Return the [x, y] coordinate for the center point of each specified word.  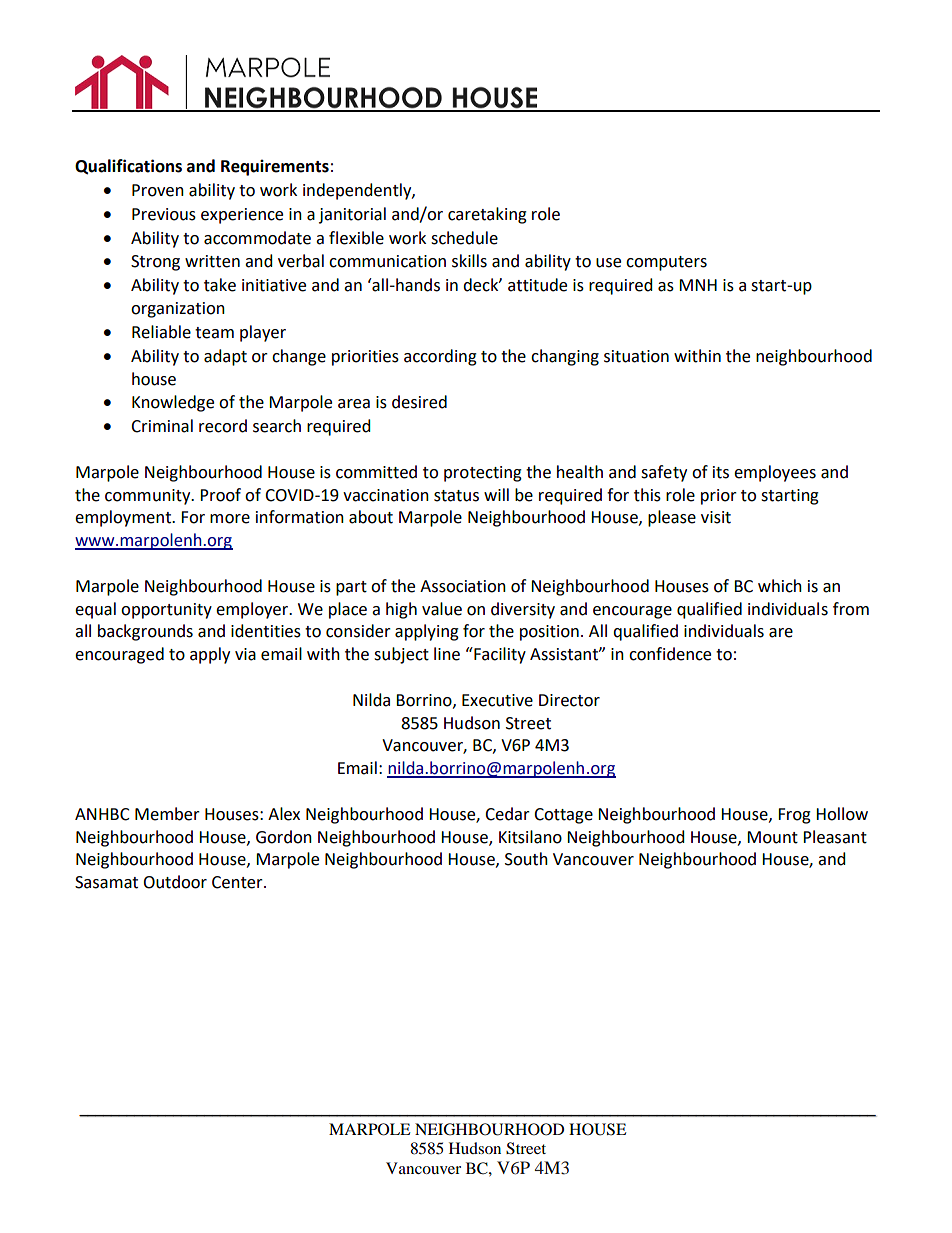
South [526, 859]
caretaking [487, 215]
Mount [772, 837]
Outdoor [175, 882]
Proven [158, 190]
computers [666, 263]
